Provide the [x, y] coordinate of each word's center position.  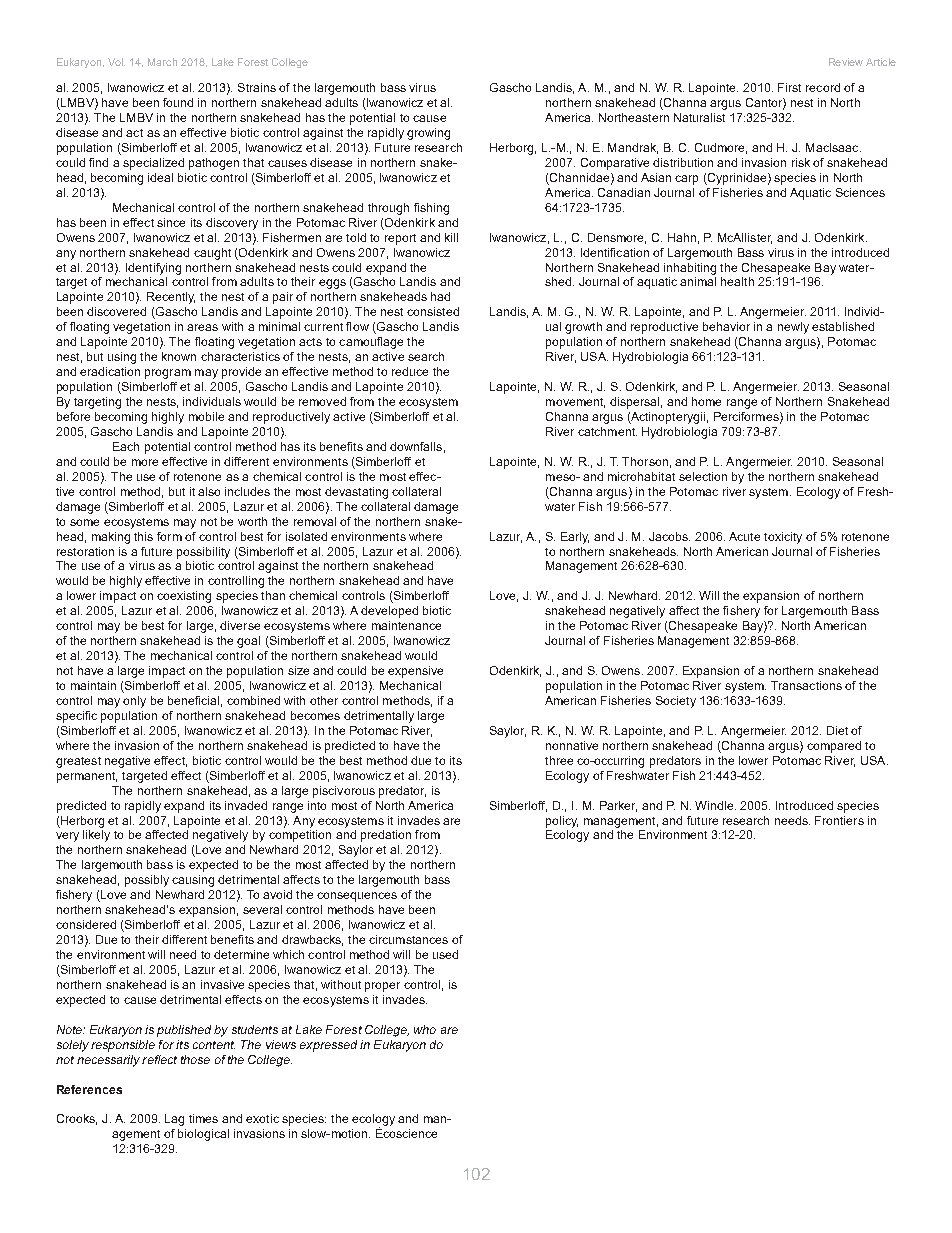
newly [793, 328]
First [789, 87]
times [203, 1118]
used [445, 954]
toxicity [783, 538]
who [425, 1029]
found [178, 102]
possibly [147, 881]
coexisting [184, 597]
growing [428, 134]
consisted [433, 311]
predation [386, 836]
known [179, 356]
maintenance [406, 625]
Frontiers [839, 820]
